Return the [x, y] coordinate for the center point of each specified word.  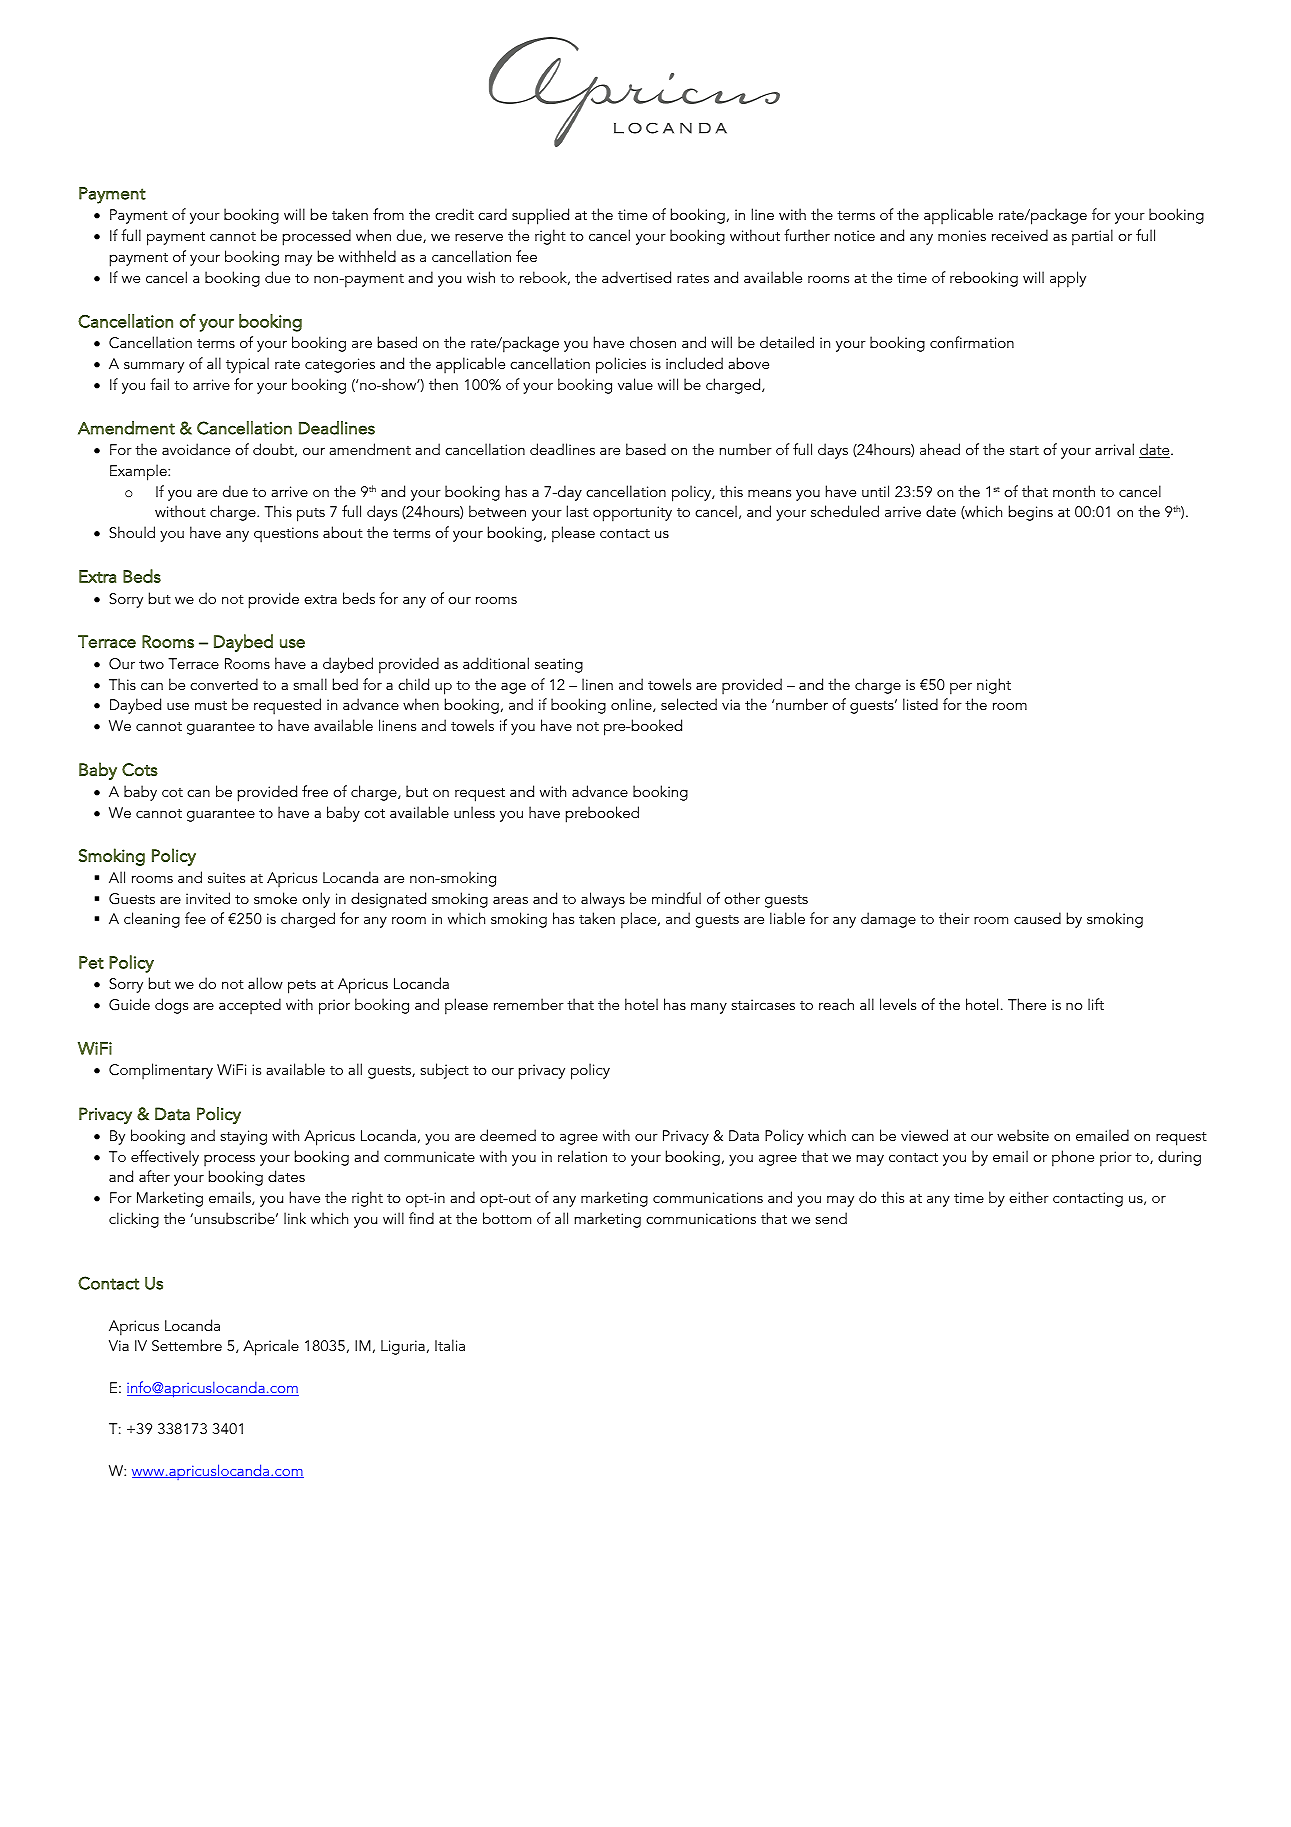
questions [286, 535]
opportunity [632, 514]
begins [1031, 513]
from [388, 214]
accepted [250, 1006]
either [1029, 1197]
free [315, 791]
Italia [450, 1345]
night [994, 686]
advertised [636, 277]
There [1027, 1004]
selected [689, 704]
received [1020, 235]
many [709, 1008]
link [295, 1218]
